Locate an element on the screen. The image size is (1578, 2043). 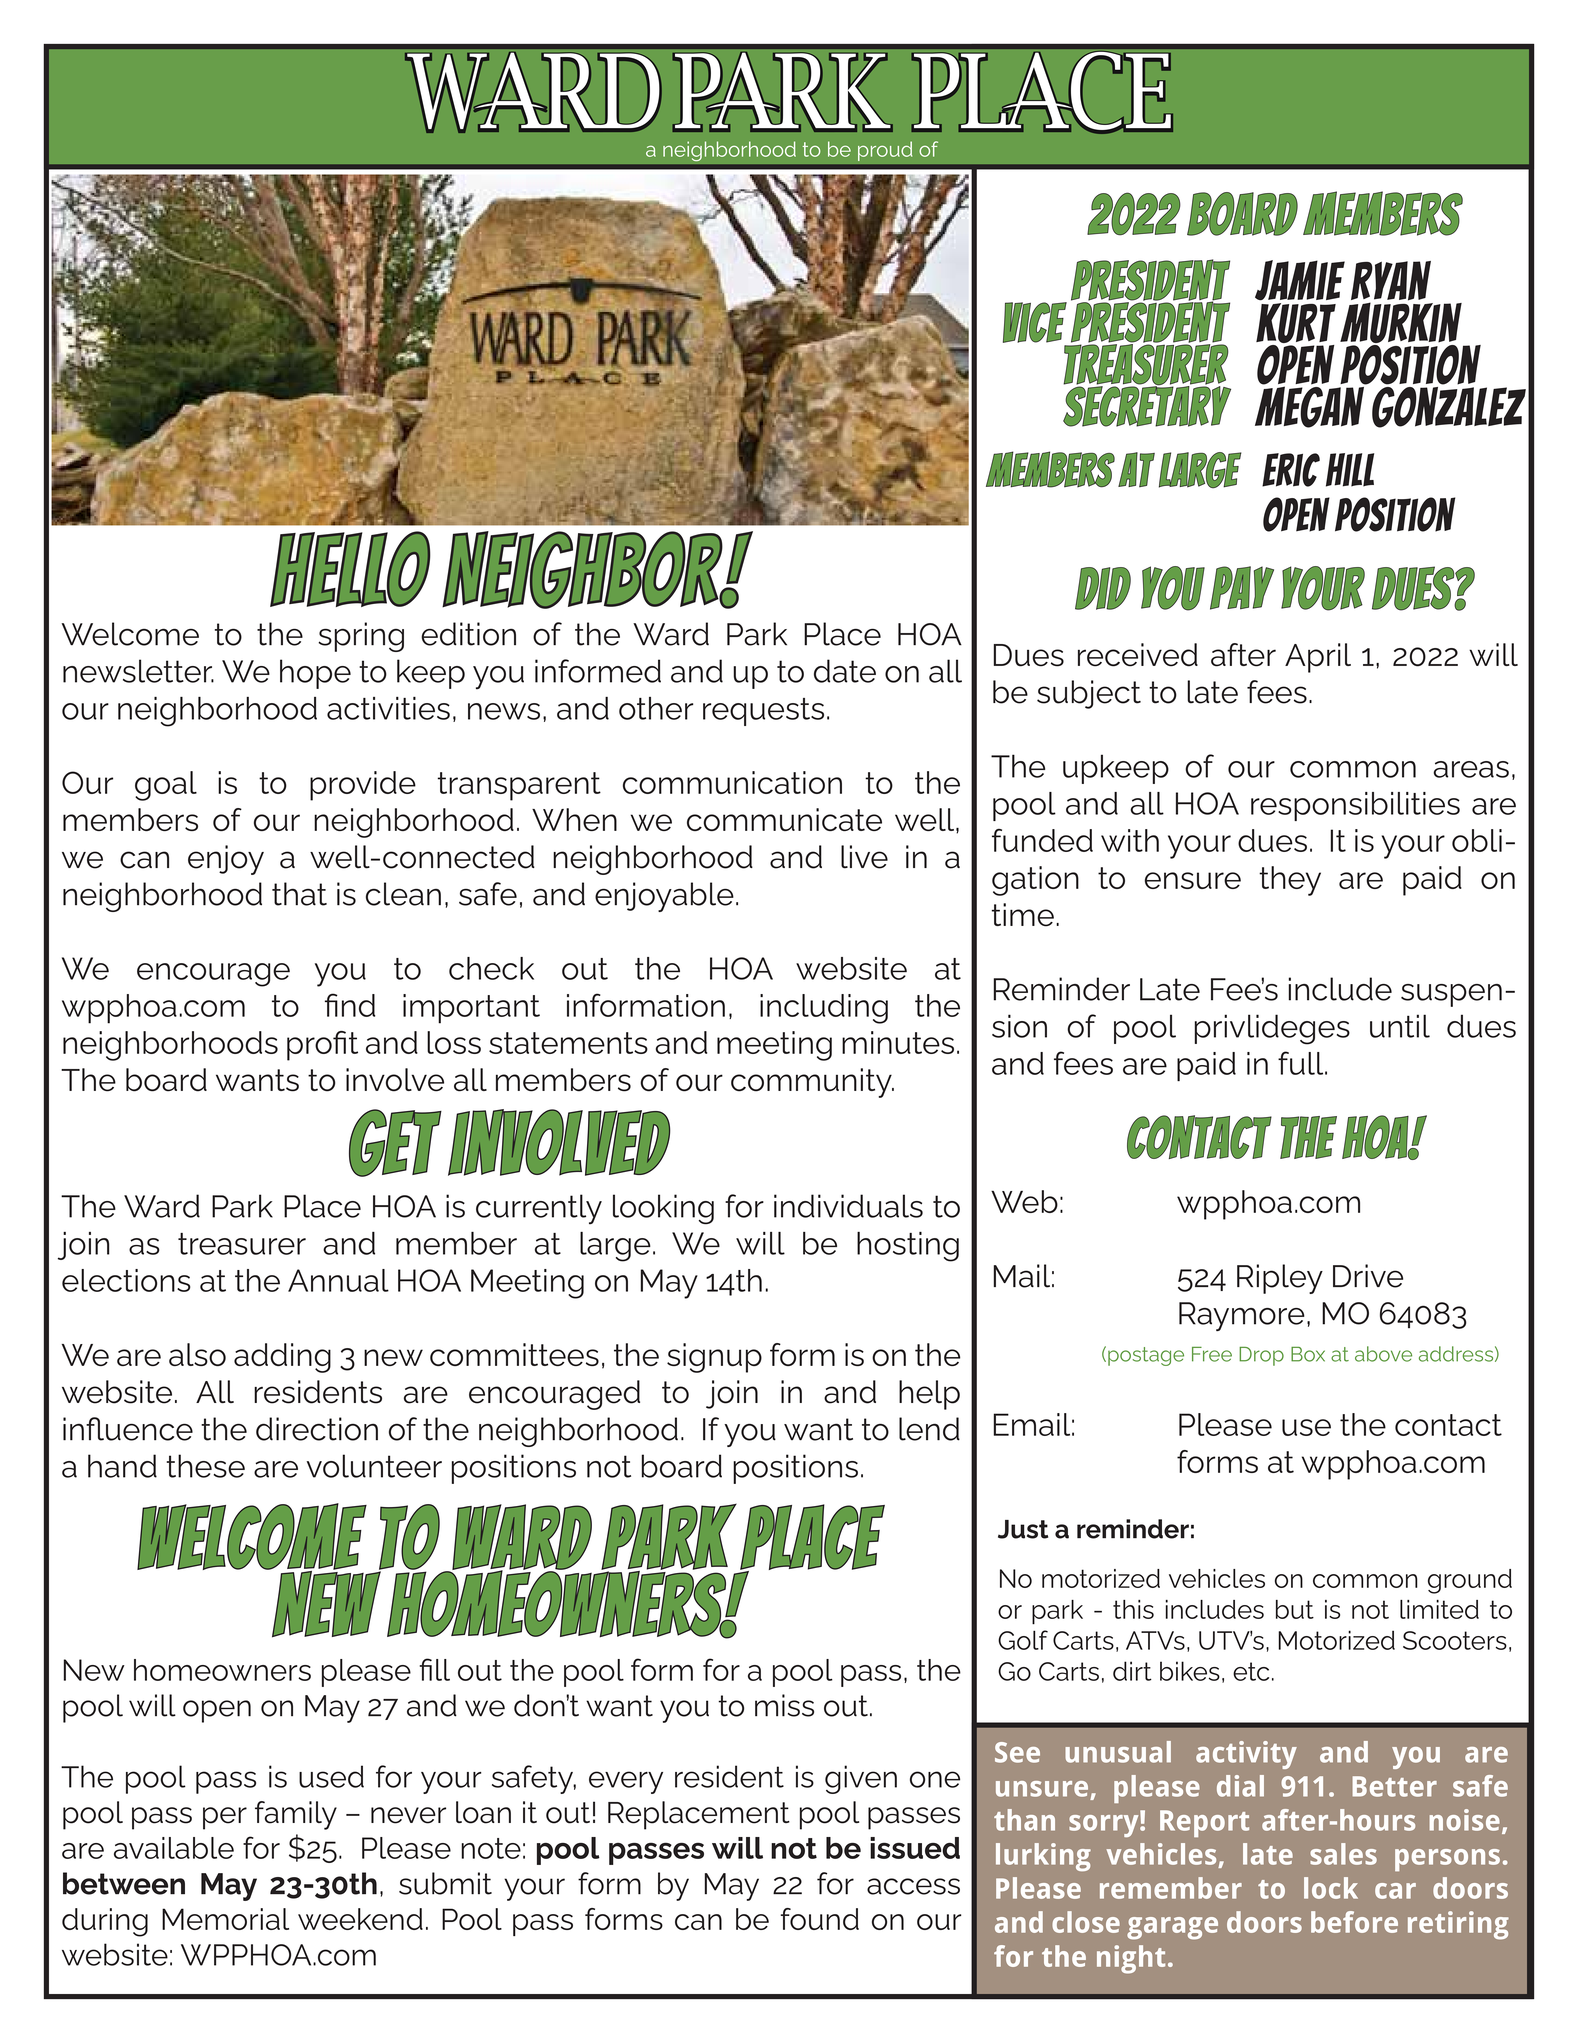
proud is located at coordinates (885, 151).
